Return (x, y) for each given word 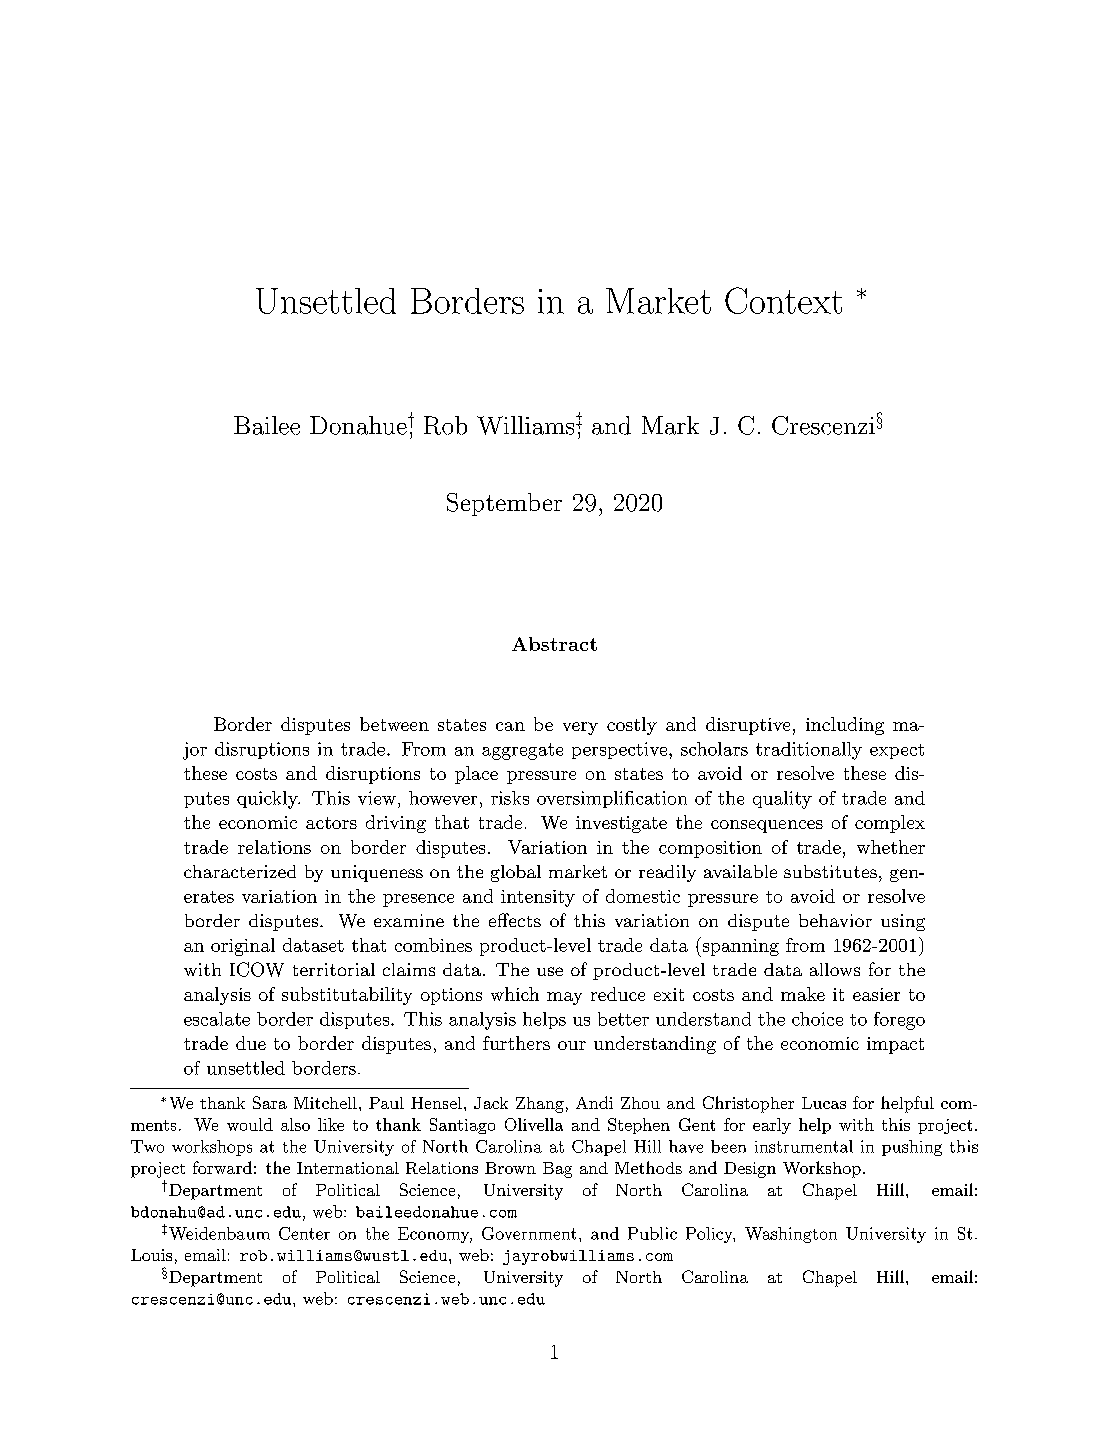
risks (510, 798)
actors (331, 823)
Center (304, 1233)
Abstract (554, 644)
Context (783, 300)
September (504, 504)
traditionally (809, 751)
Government (529, 1233)
